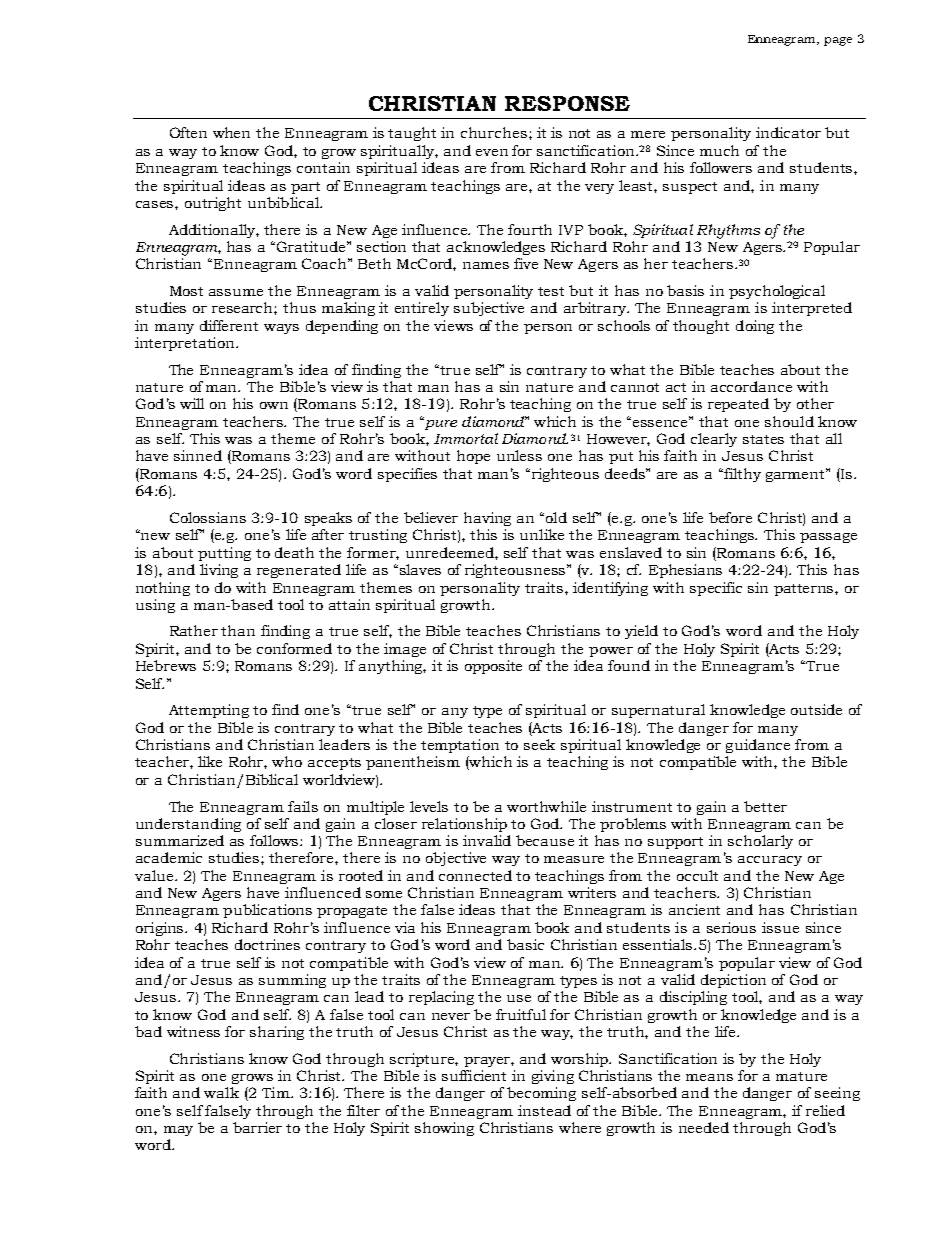  I want to click on walk, so click(221, 1092).
